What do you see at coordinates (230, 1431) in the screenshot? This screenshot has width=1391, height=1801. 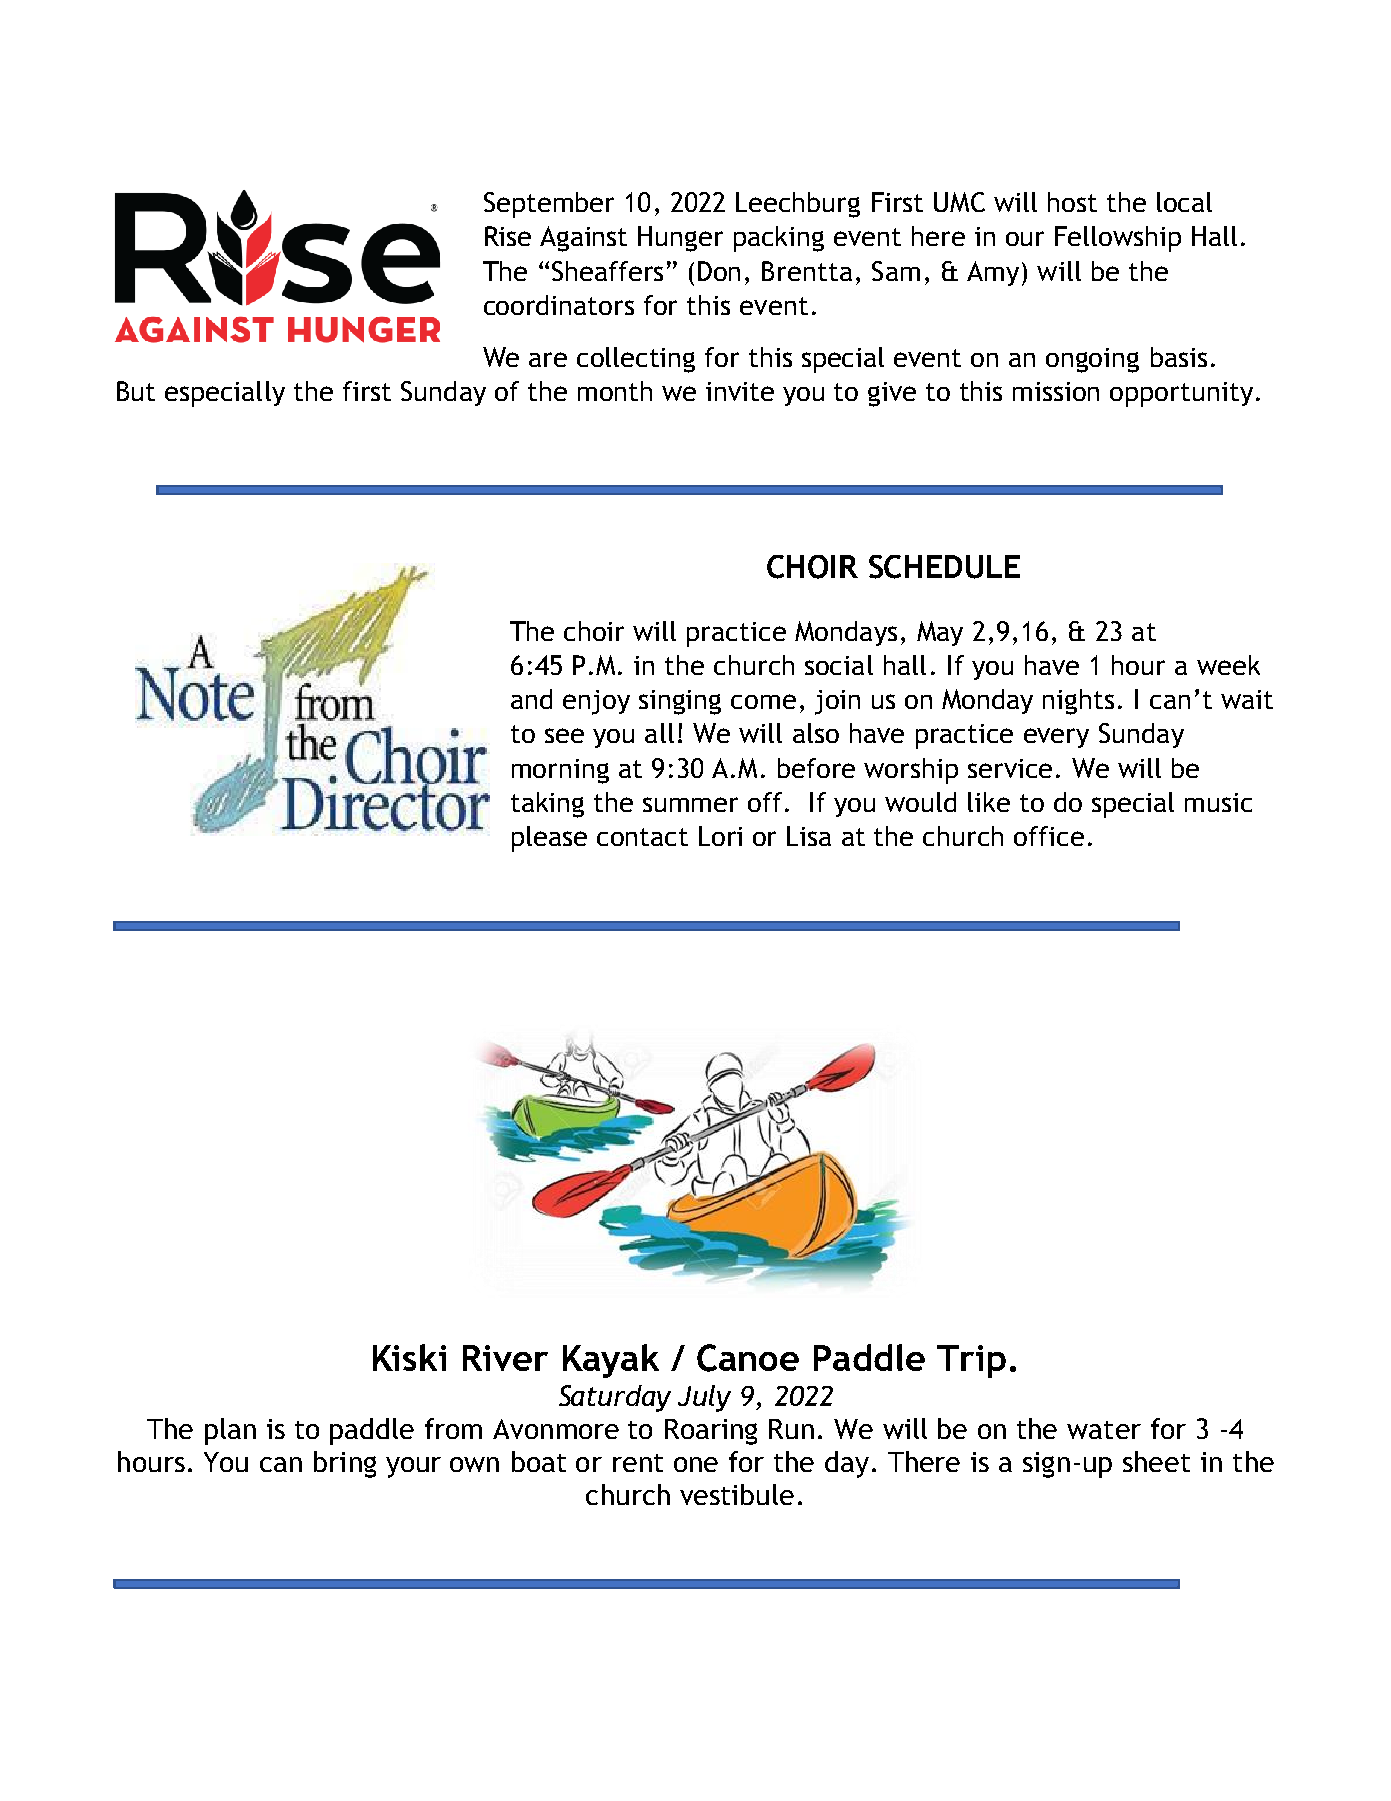 I see `plan` at bounding box center [230, 1431].
